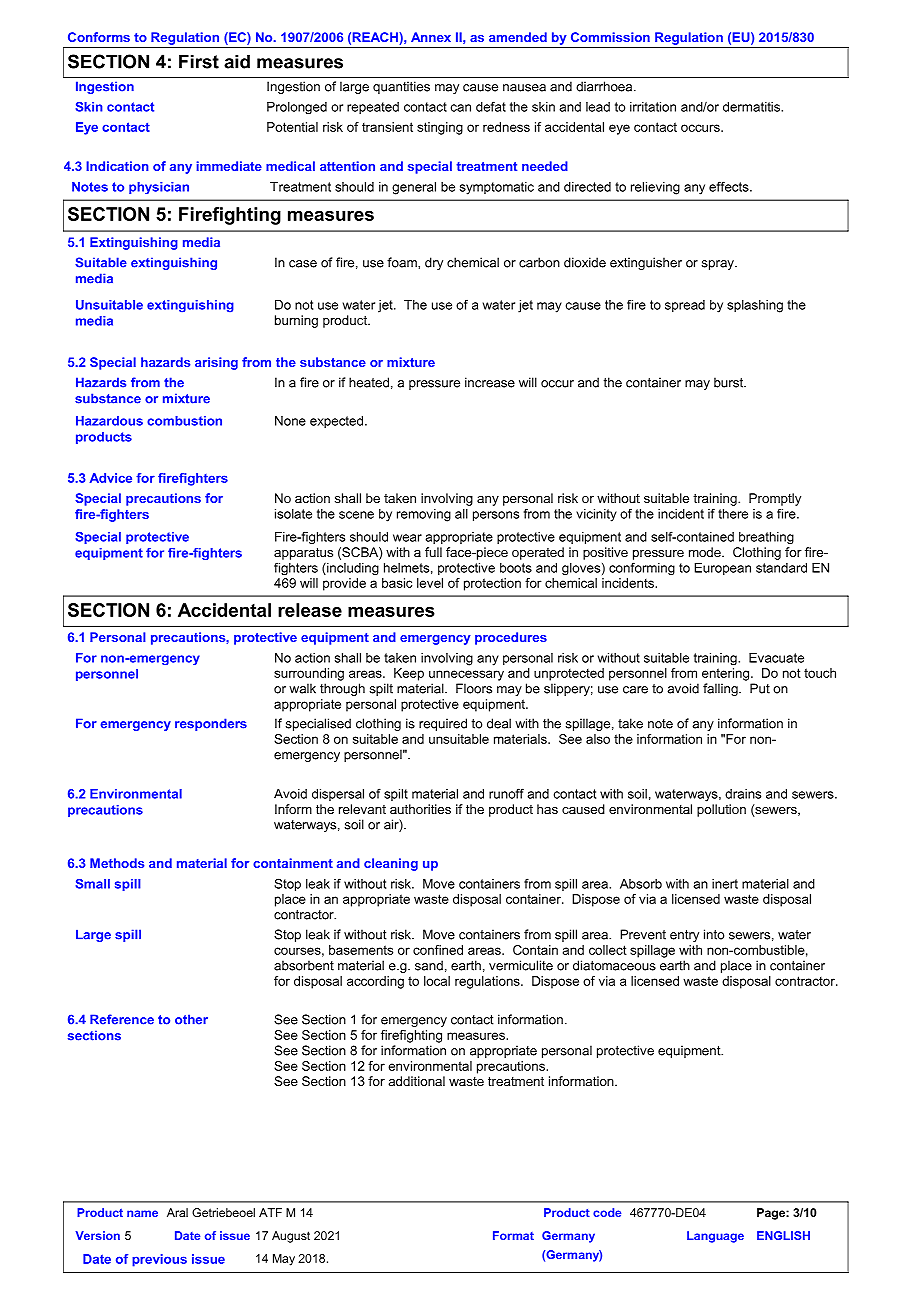 This page has height=1308, width=924. What do you see at coordinates (461, 108) in the page?
I see `can` at bounding box center [461, 108].
